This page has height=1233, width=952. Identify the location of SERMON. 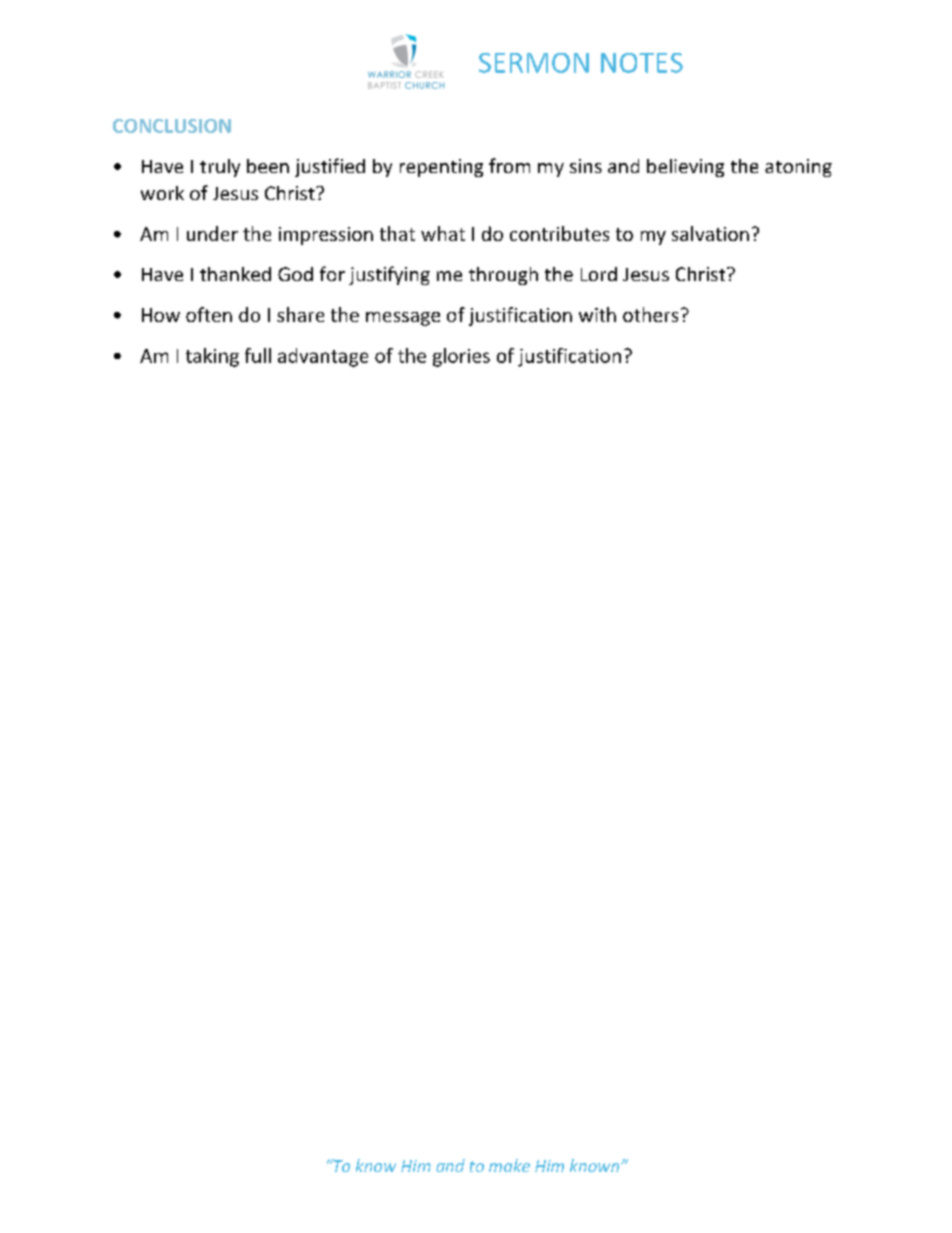
(534, 63).
